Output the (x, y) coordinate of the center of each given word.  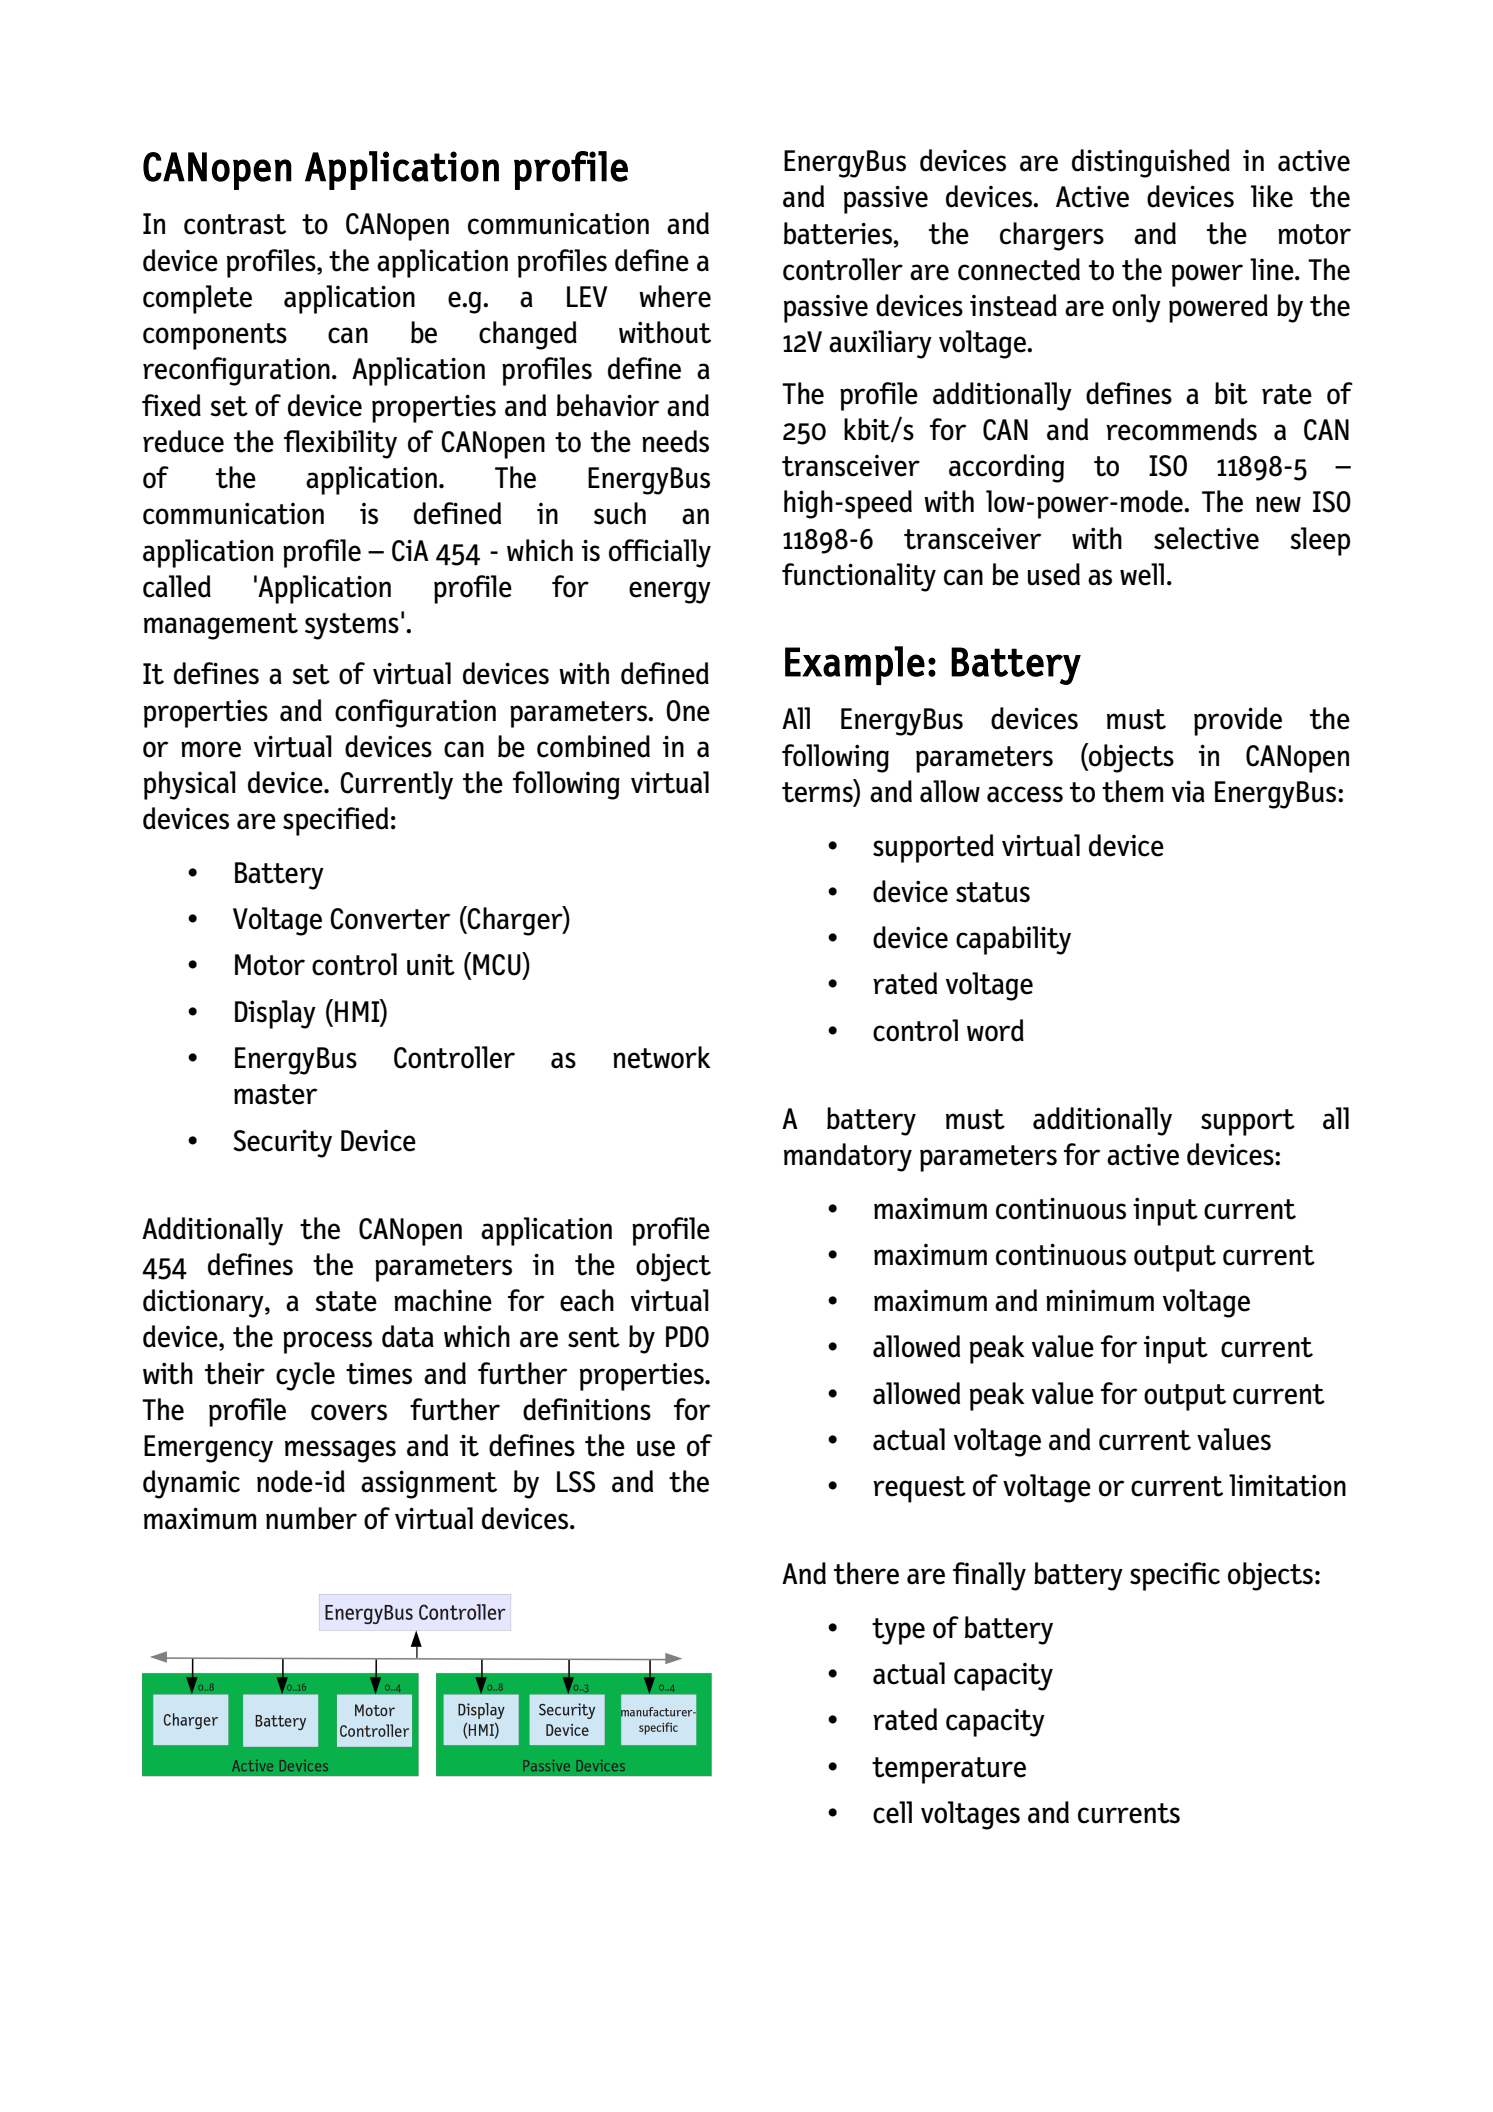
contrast (235, 224)
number (311, 1518)
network (662, 1057)
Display (275, 1014)
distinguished (1151, 163)
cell (892, 1812)
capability (1013, 940)
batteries (839, 233)
